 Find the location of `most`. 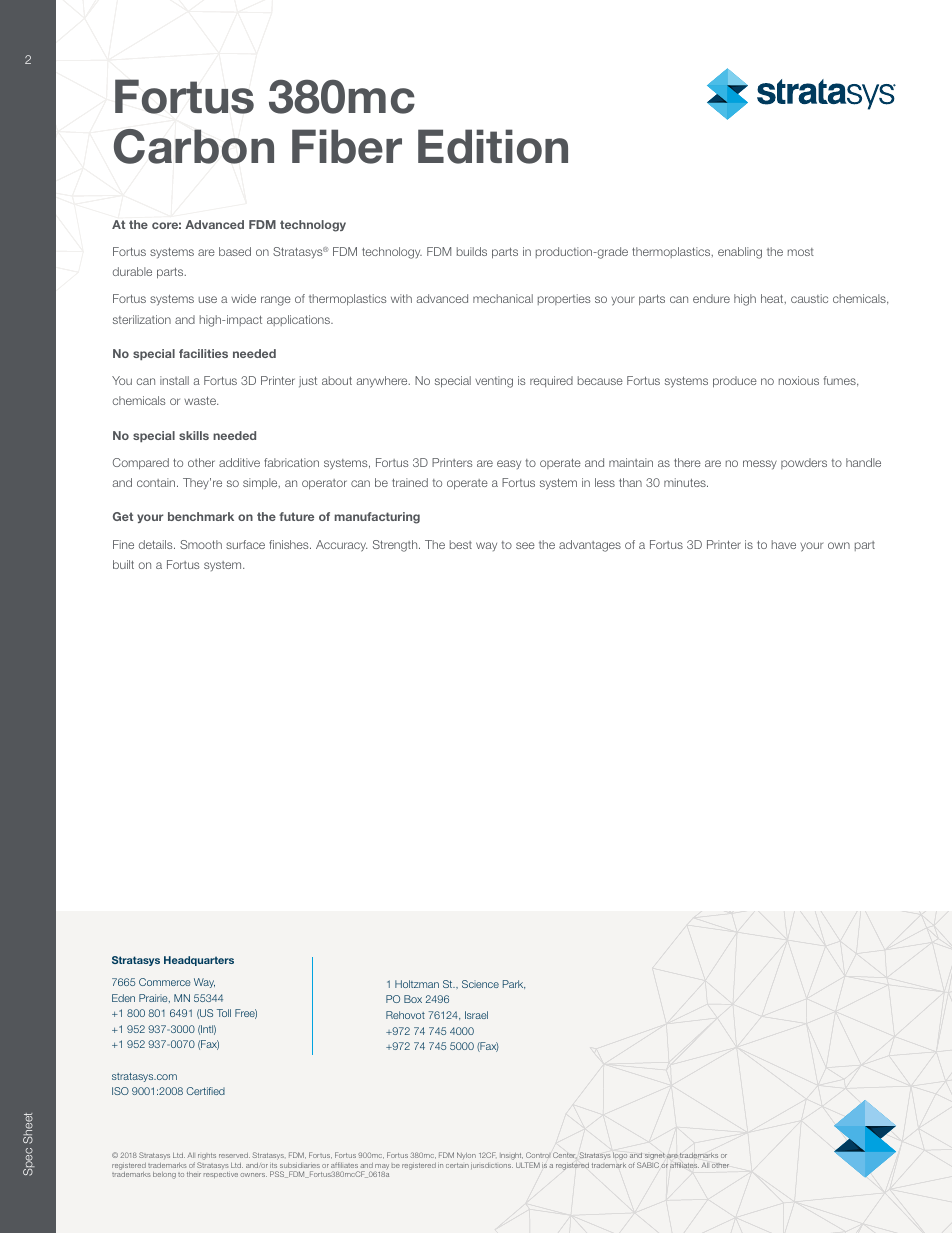

most is located at coordinates (801, 252).
